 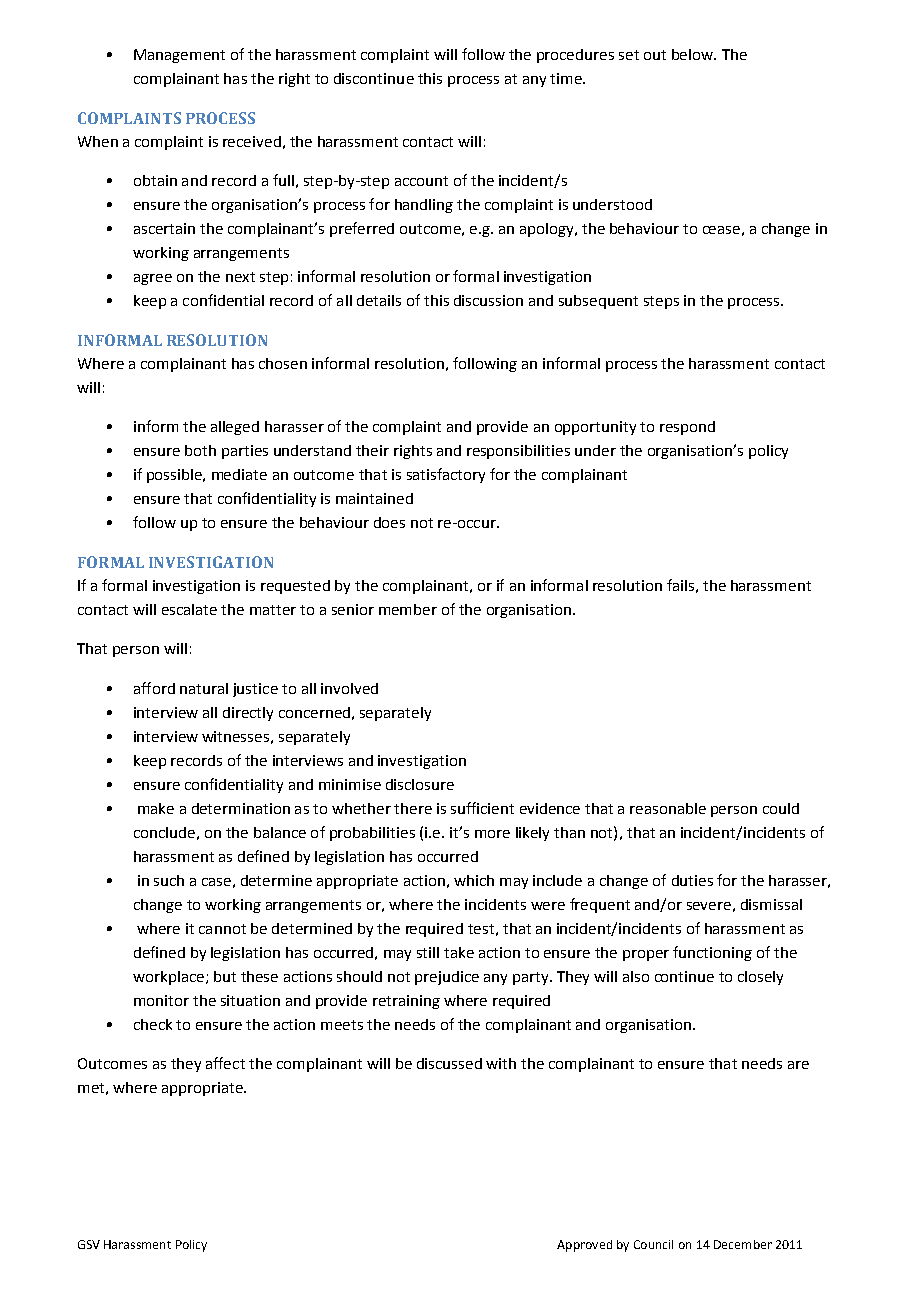 I want to click on fails, so click(x=680, y=585).
